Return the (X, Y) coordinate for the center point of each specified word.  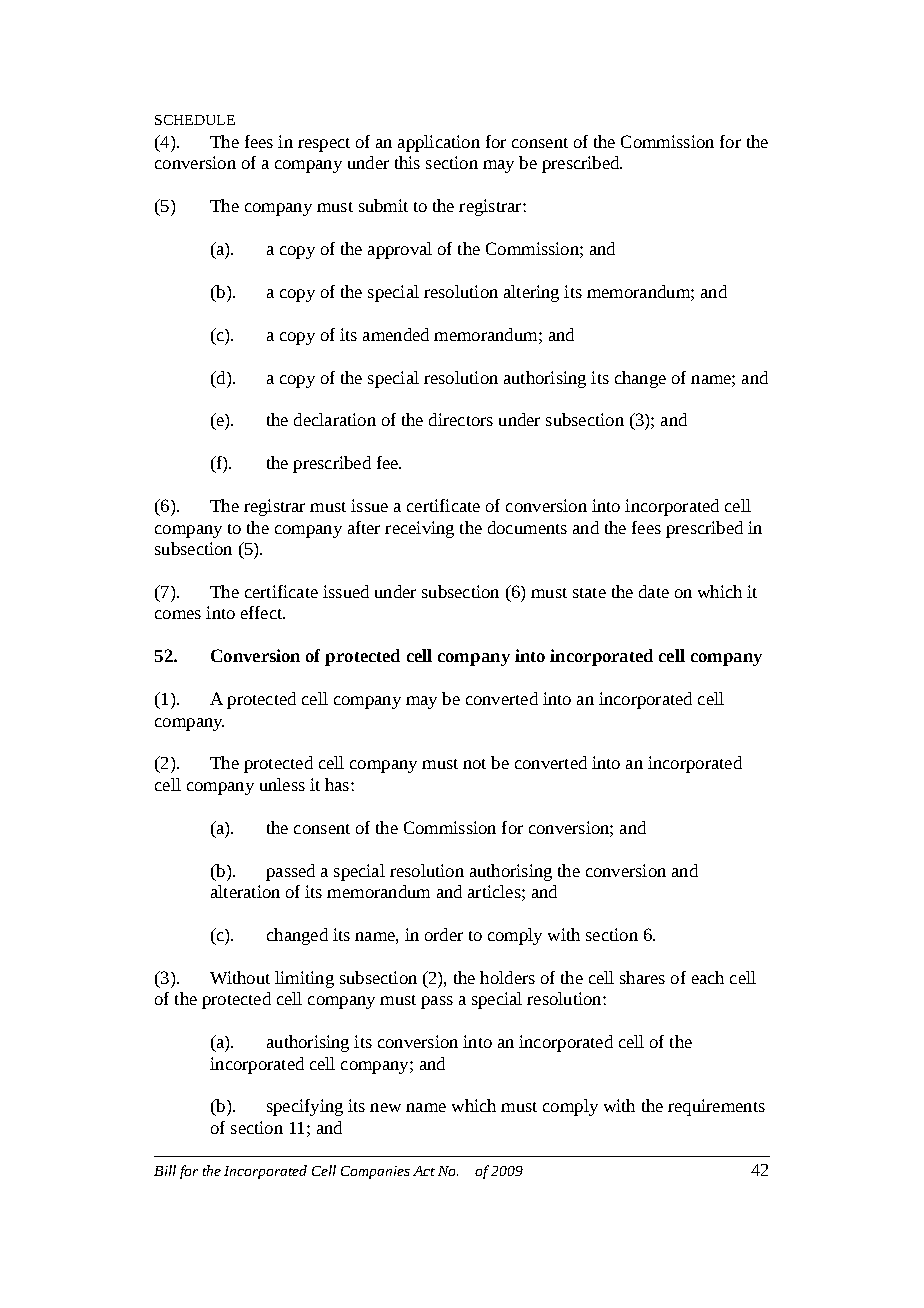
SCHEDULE (195, 120)
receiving (419, 529)
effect (262, 612)
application (439, 143)
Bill (165, 1170)
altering (531, 293)
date (654, 591)
